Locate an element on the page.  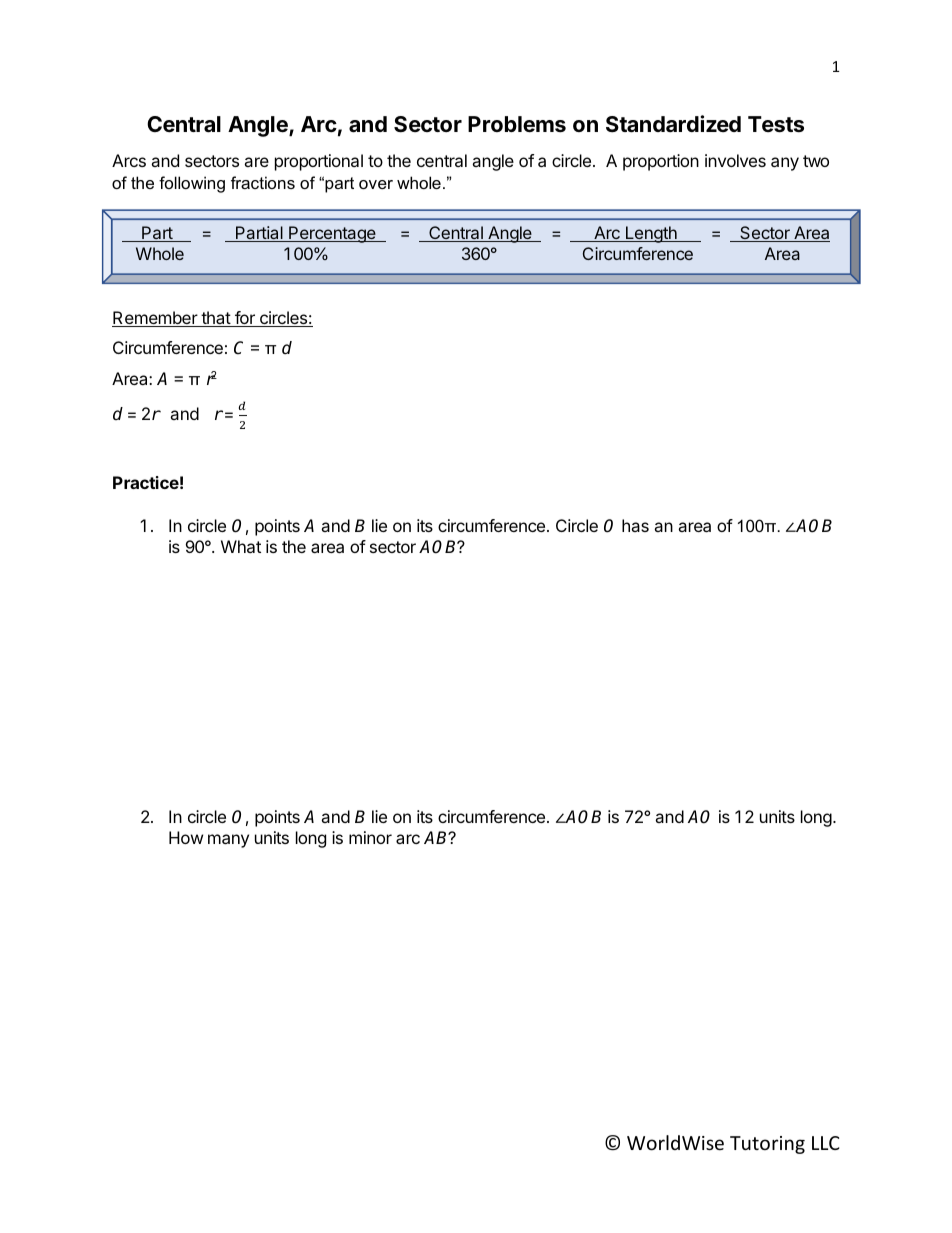
What is located at coordinates (241, 546).
